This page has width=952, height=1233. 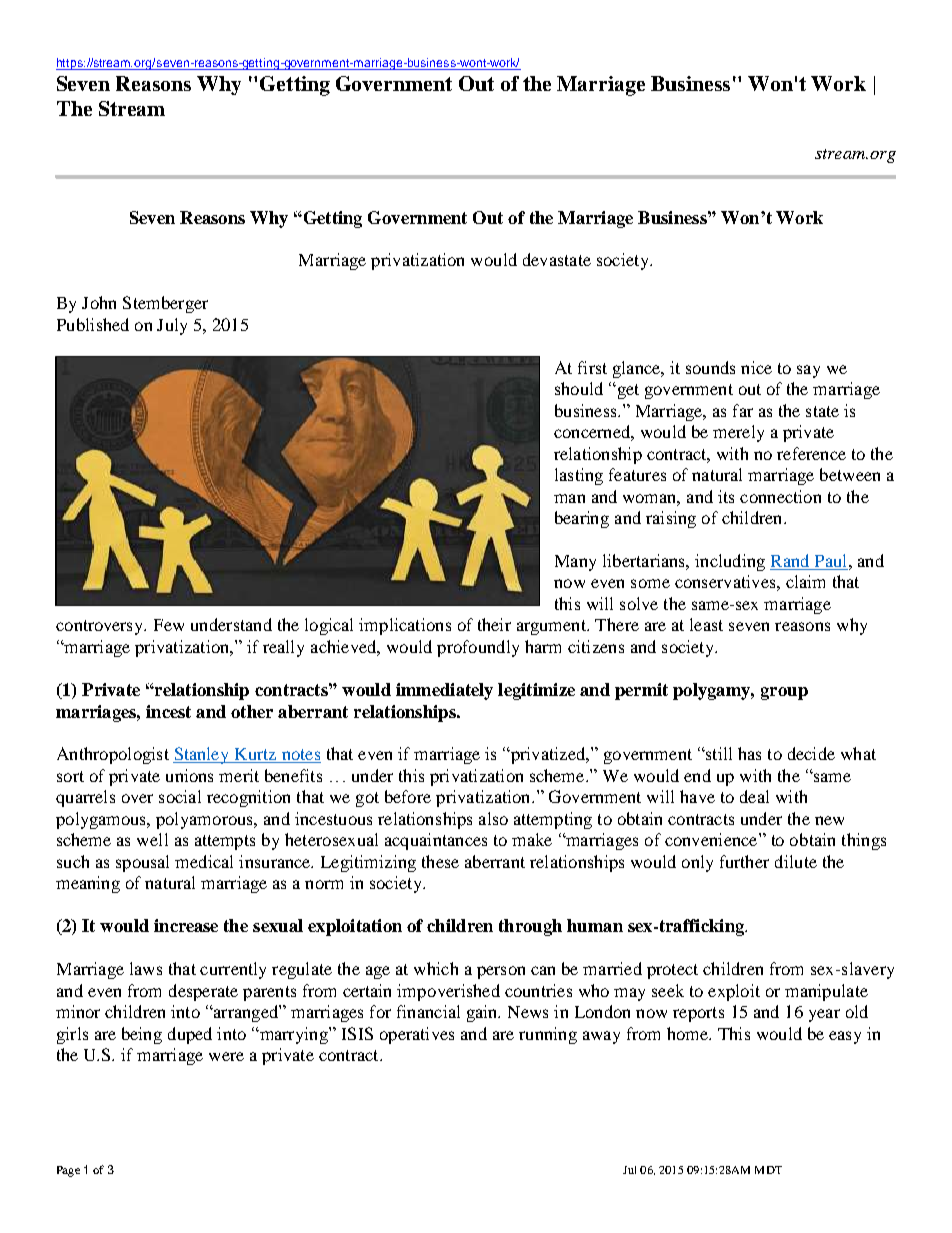 What do you see at coordinates (68, 1171) in the page?
I see `Page` at bounding box center [68, 1171].
